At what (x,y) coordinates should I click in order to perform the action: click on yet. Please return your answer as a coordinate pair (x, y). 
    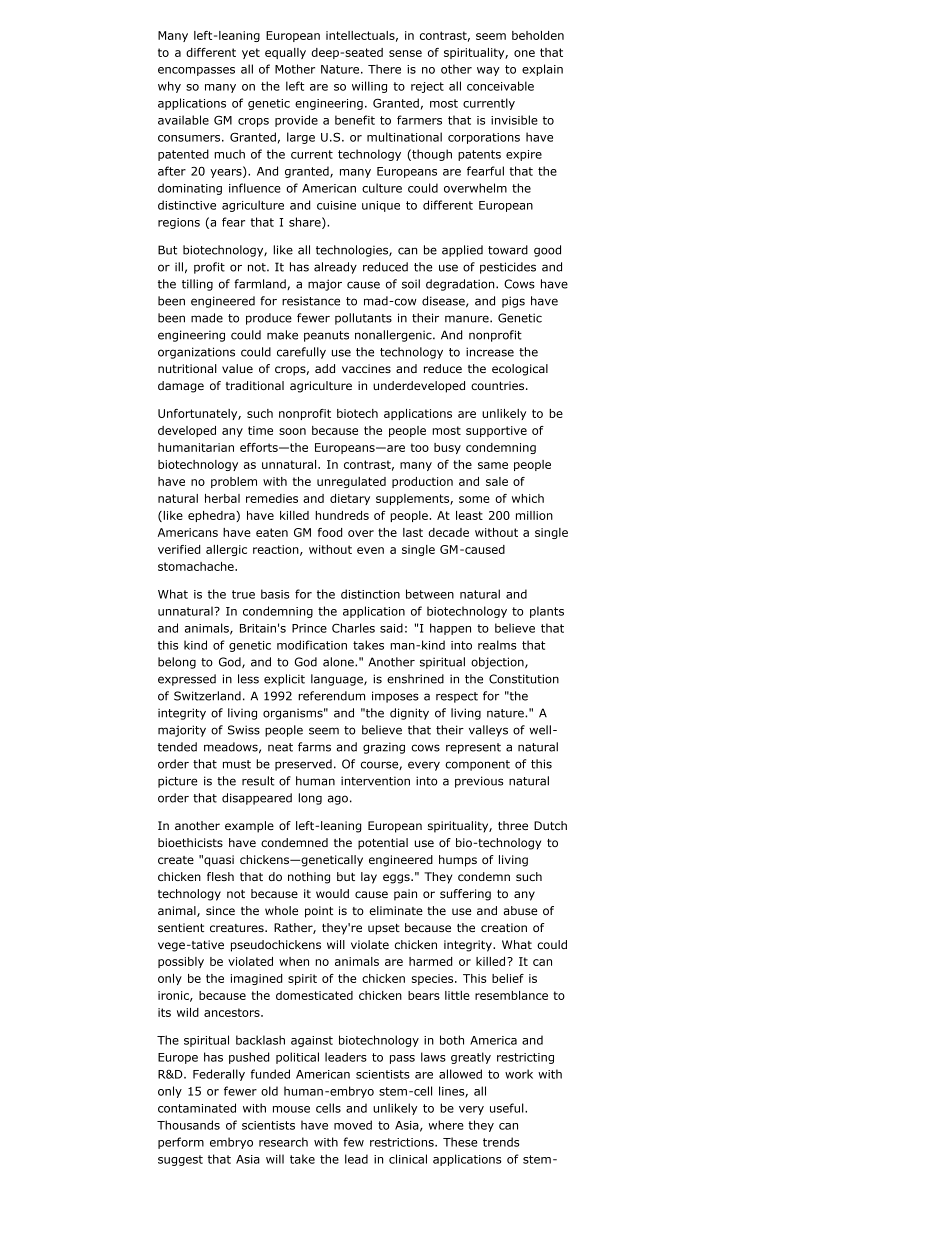
    Looking at the image, I should click on (251, 53).
